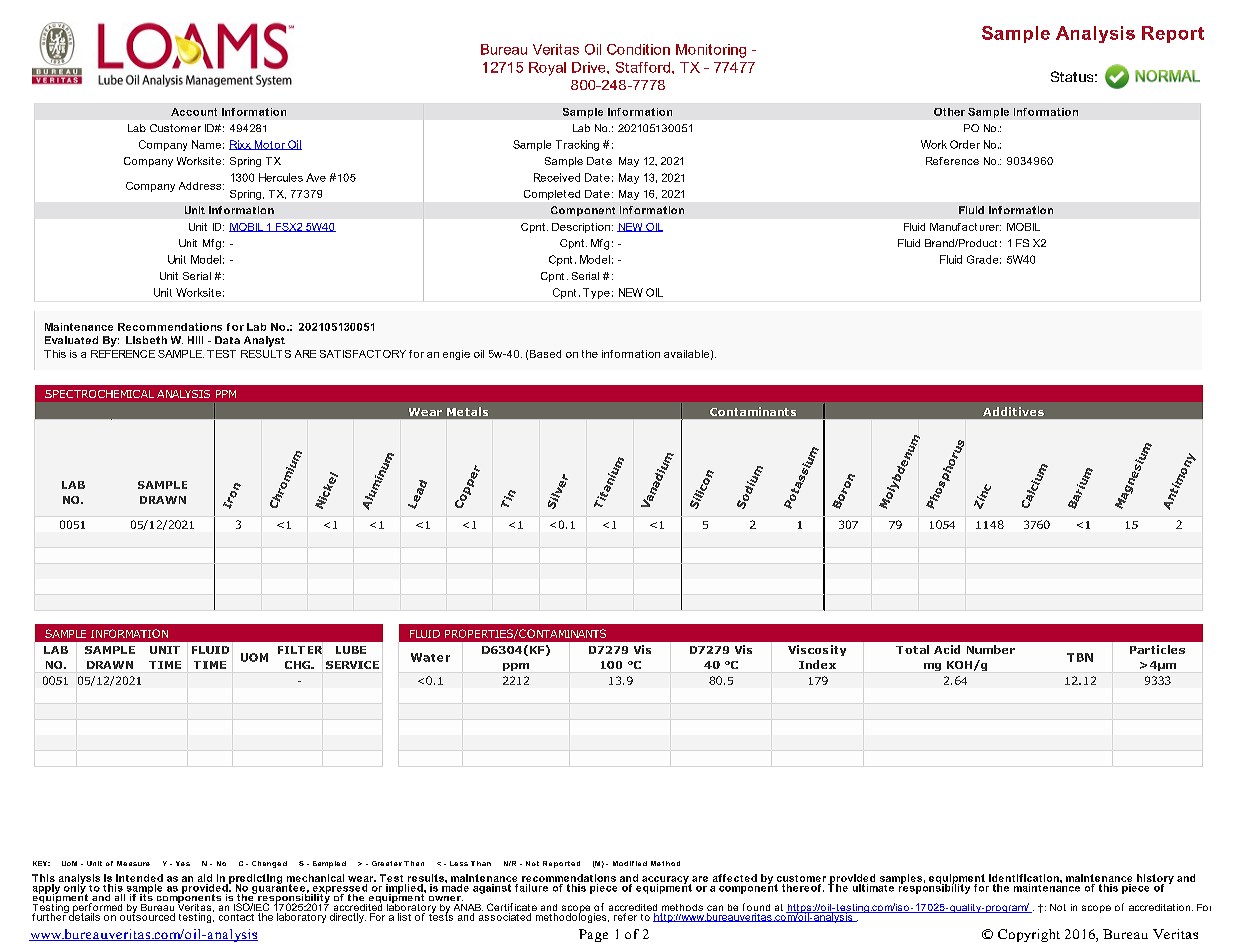  I want to click on contact, so click(236, 917).
